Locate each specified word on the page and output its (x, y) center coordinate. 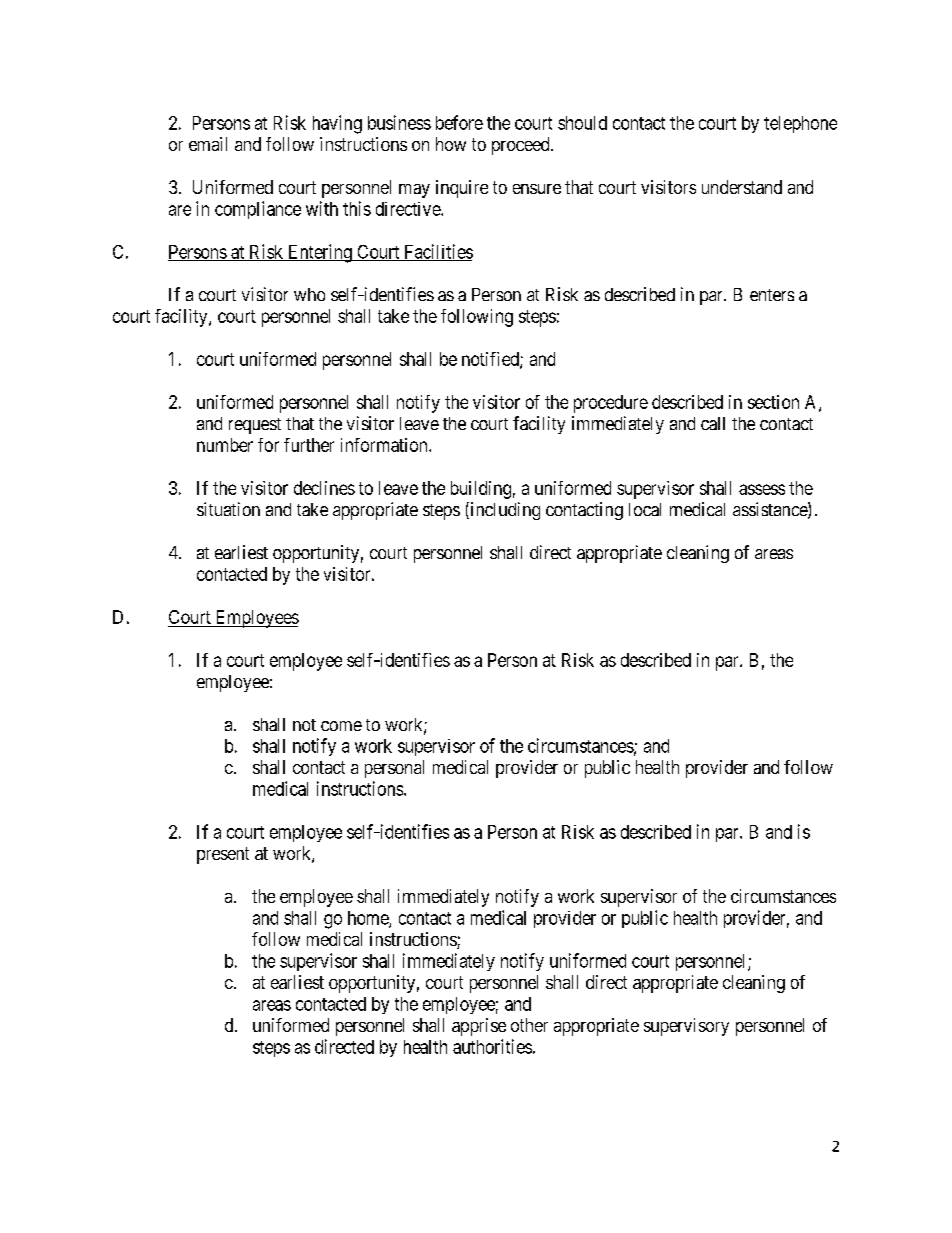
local (645, 509)
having (337, 124)
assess (762, 489)
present (223, 855)
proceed (522, 146)
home (369, 919)
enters (772, 295)
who (309, 294)
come (341, 726)
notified (491, 360)
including (504, 511)
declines (324, 488)
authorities (492, 1046)
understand (742, 187)
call (713, 423)
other (529, 1025)
